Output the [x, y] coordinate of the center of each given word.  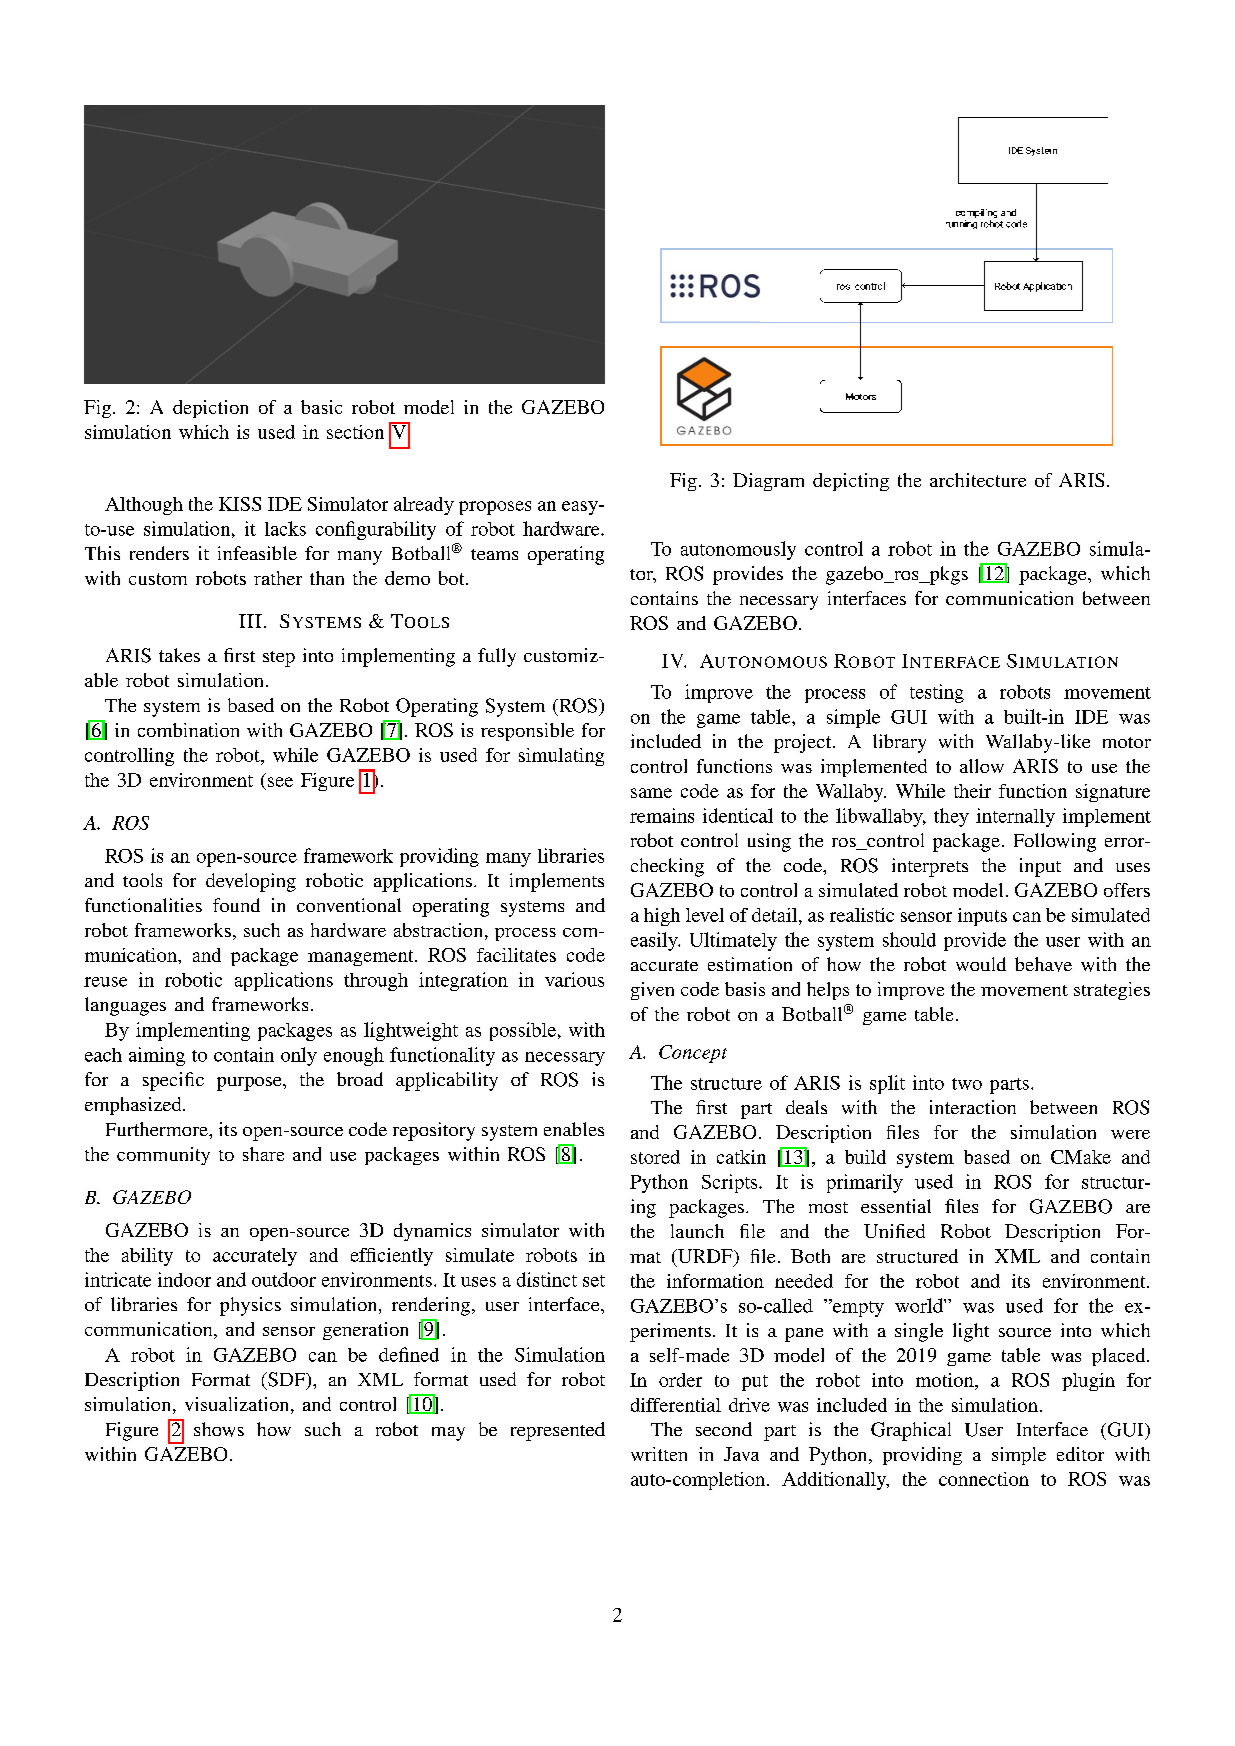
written [659, 1454]
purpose [250, 1084]
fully [497, 657]
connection [984, 1479]
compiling [976, 215]
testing [937, 693]
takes [179, 655]
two [967, 1084]
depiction [210, 409]
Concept [693, 1054]
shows [219, 1429]
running [961, 223]
